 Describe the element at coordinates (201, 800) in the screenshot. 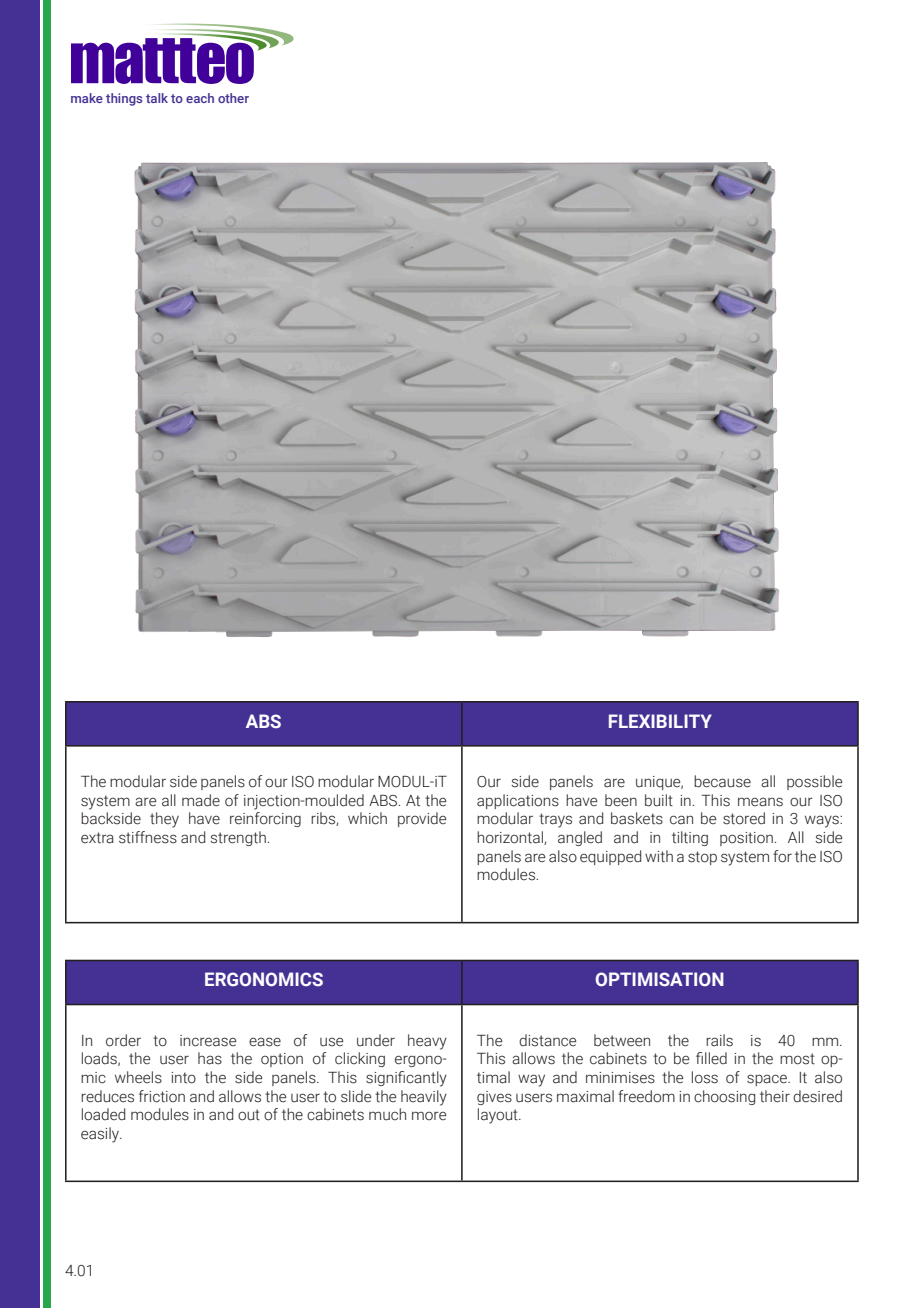

I see `made` at that location.
